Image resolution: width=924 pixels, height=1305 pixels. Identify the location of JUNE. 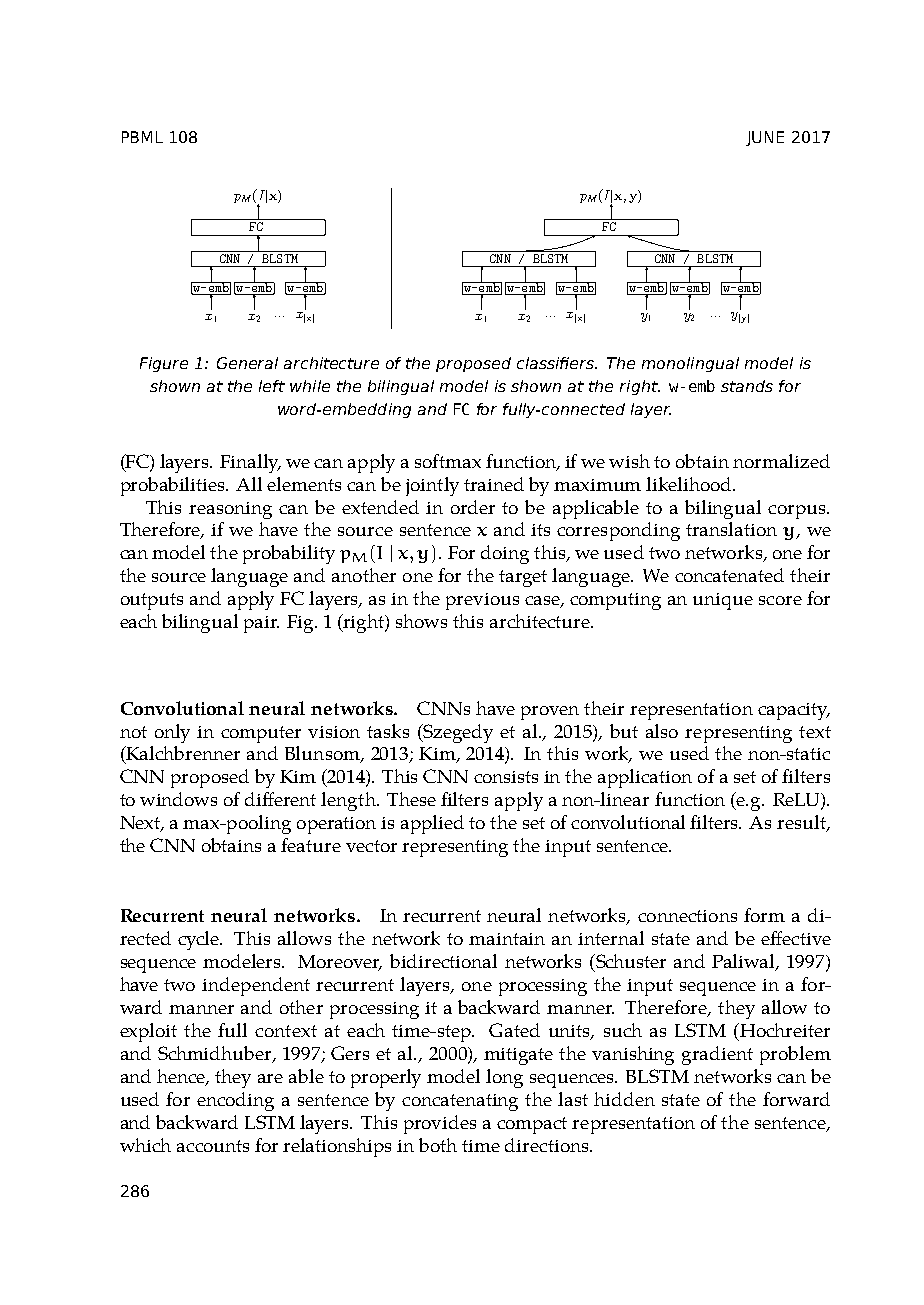
(765, 138).
